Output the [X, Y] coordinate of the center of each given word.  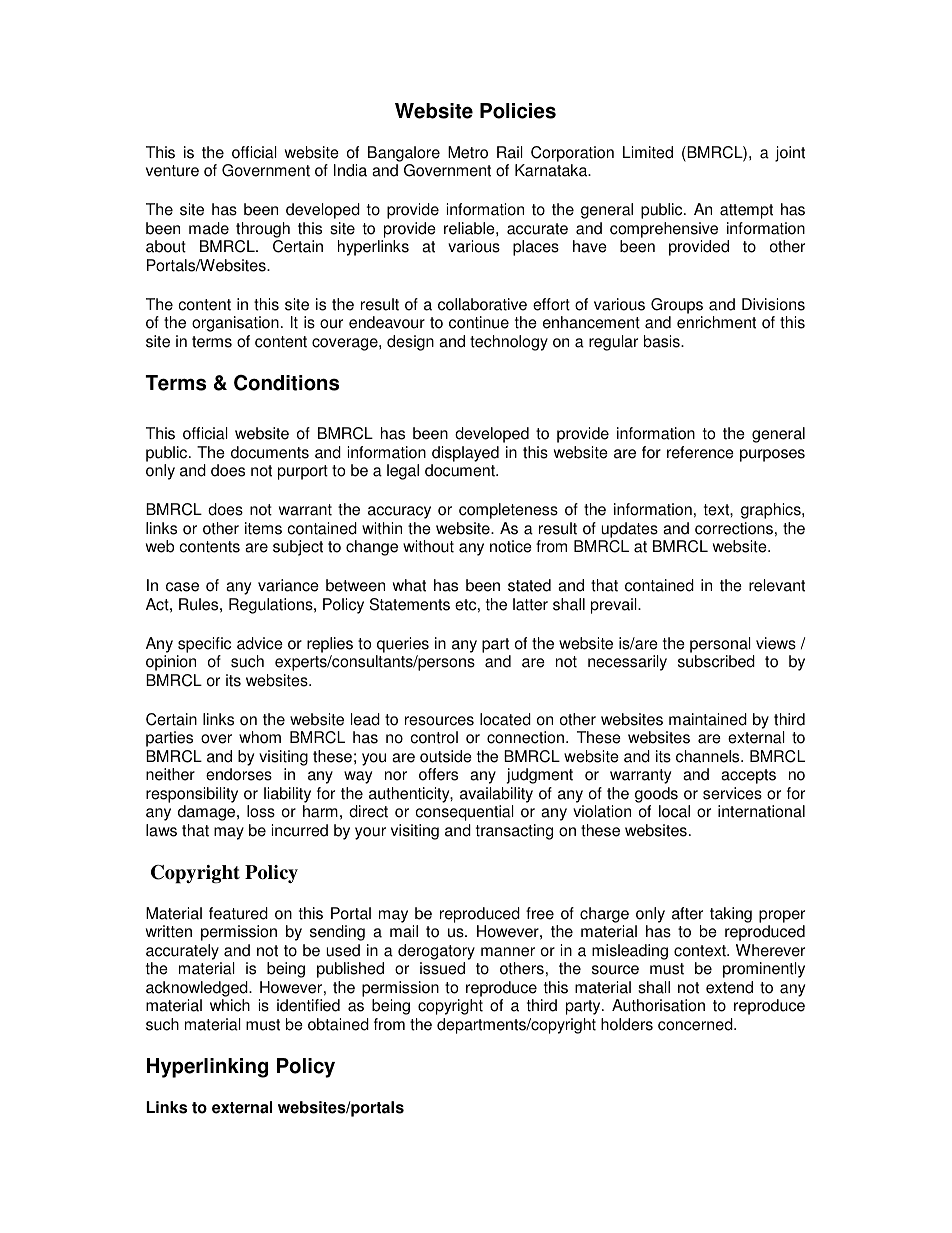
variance [288, 585]
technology [509, 343]
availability [496, 795]
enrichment [716, 322]
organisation [235, 324]
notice [511, 546]
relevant [777, 585]
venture [172, 171]
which [230, 1005]
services [732, 793]
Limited [648, 152]
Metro [468, 152]
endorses [239, 774]
